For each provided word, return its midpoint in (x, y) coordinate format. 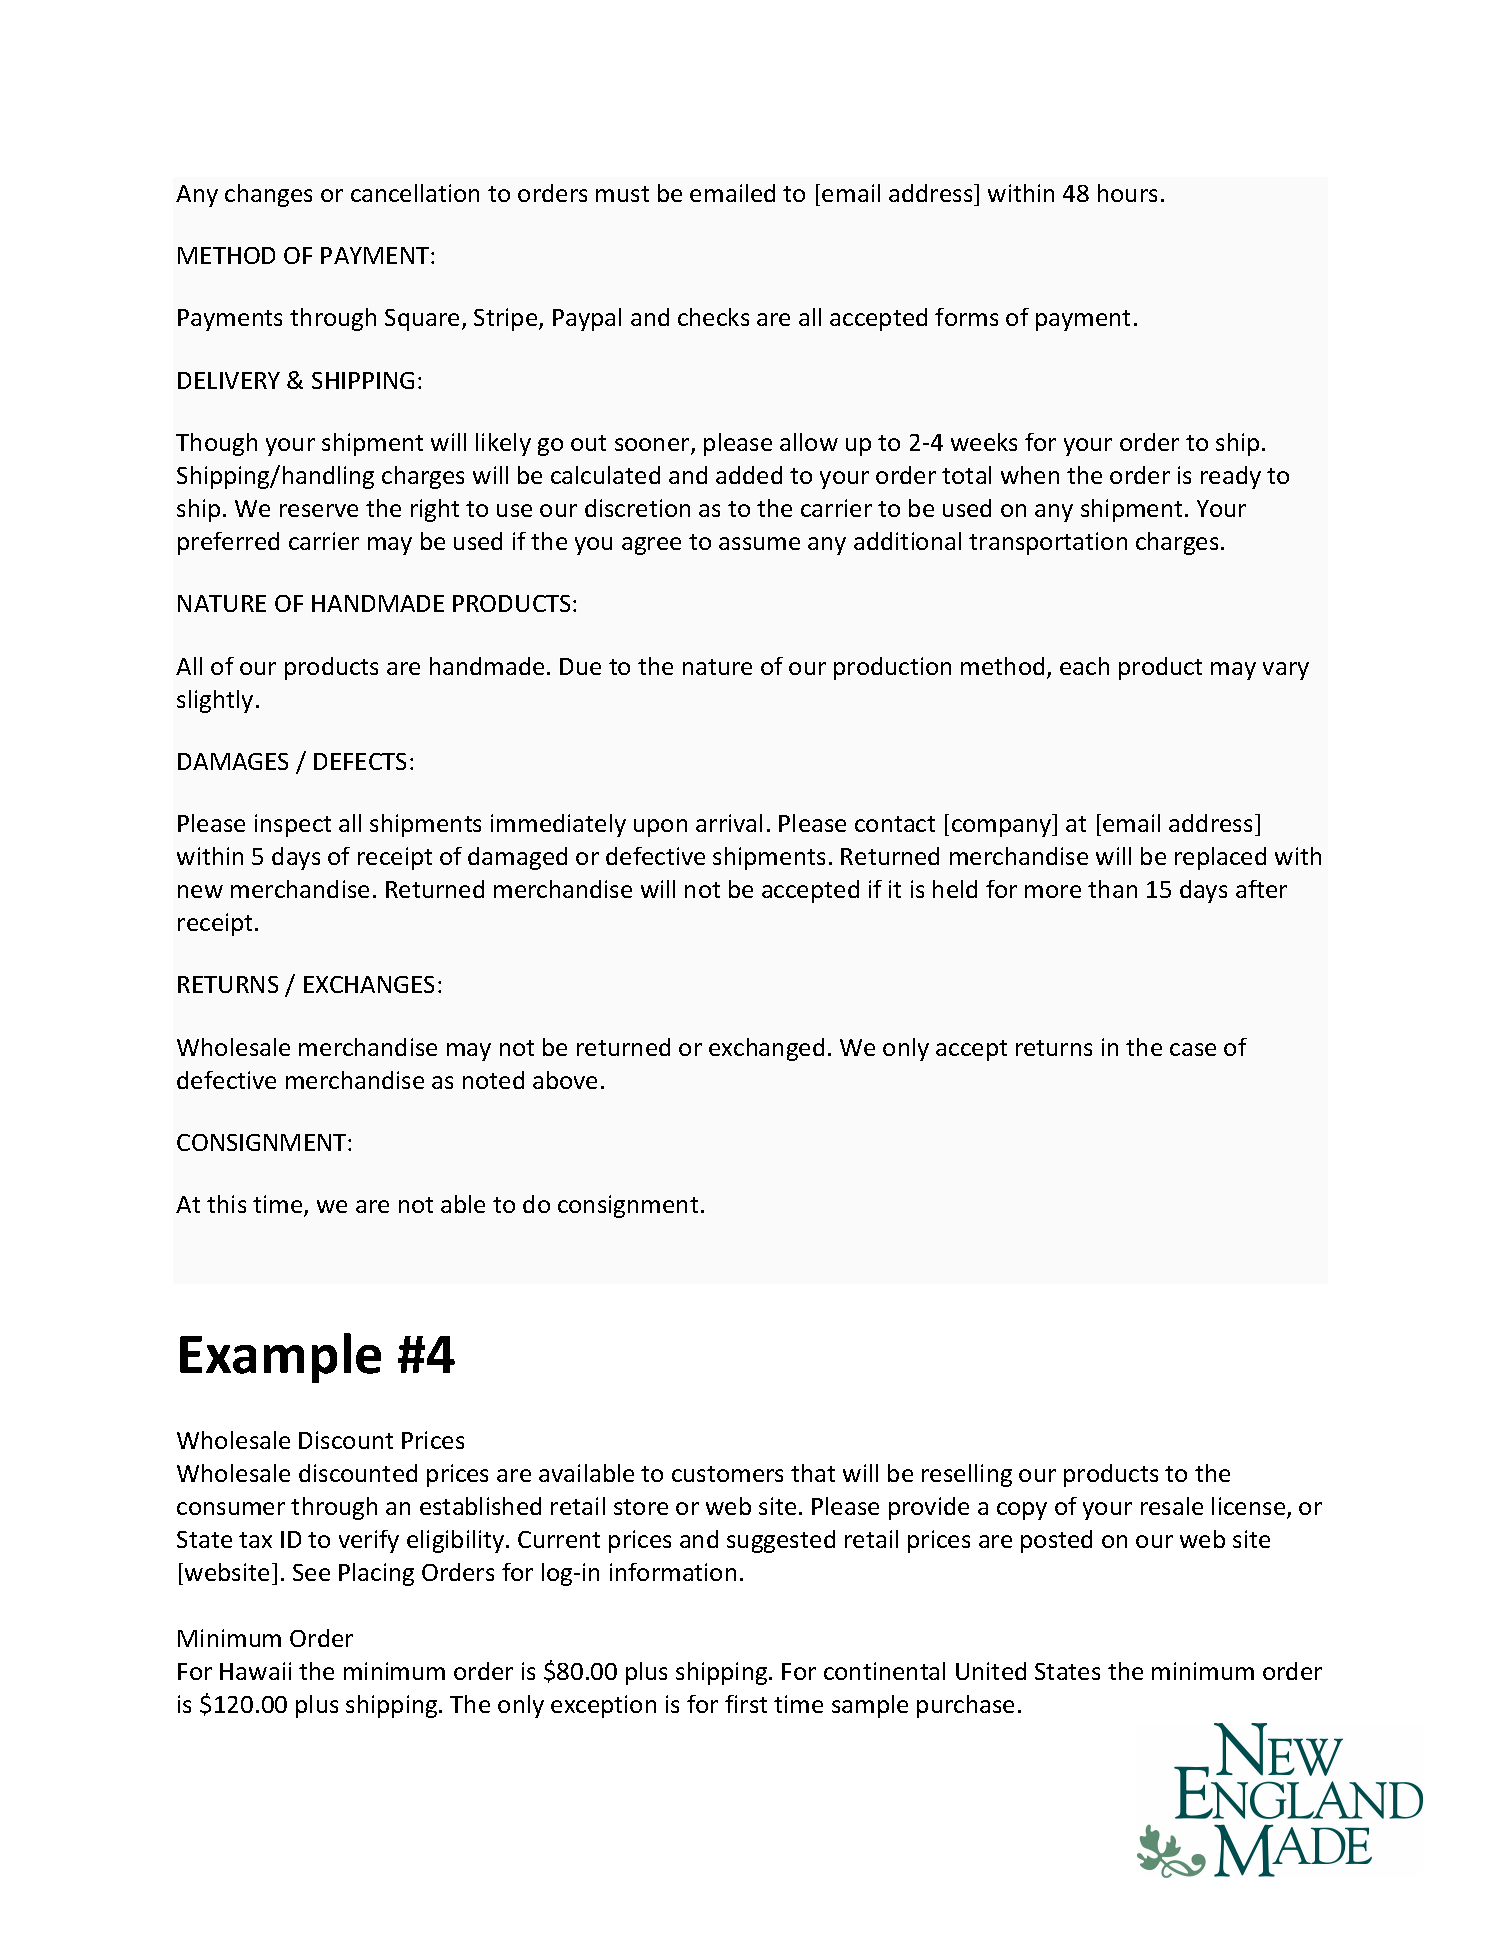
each (1084, 666)
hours (1127, 193)
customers (727, 1474)
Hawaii (255, 1671)
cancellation (415, 193)
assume (759, 543)
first (746, 1704)
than (1112, 889)
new (200, 891)
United (991, 1671)
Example (280, 1358)
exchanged (766, 1049)
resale (1172, 1506)
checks (713, 317)
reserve (319, 510)
